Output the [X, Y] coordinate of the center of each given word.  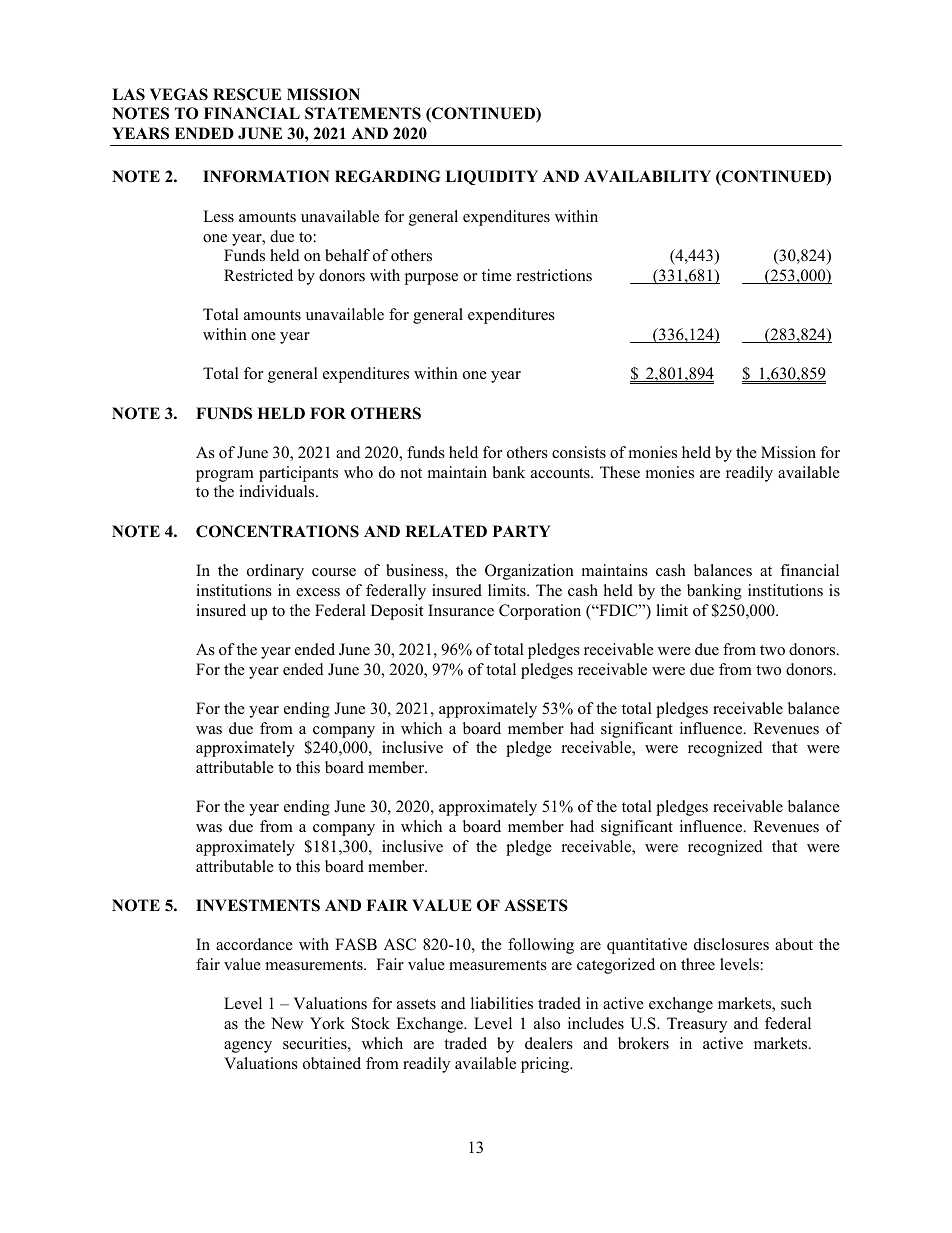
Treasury [697, 1025]
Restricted [258, 275]
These [620, 472]
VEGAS [179, 94]
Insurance [461, 610]
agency [248, 1047]
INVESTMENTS [258, 905]
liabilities [502, 1003]
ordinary [275, 572]
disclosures [731, 944]
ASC [400, 944]
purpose [431, 279]
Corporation [540, 612]
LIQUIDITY [491, 177]
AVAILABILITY [647, 176]
